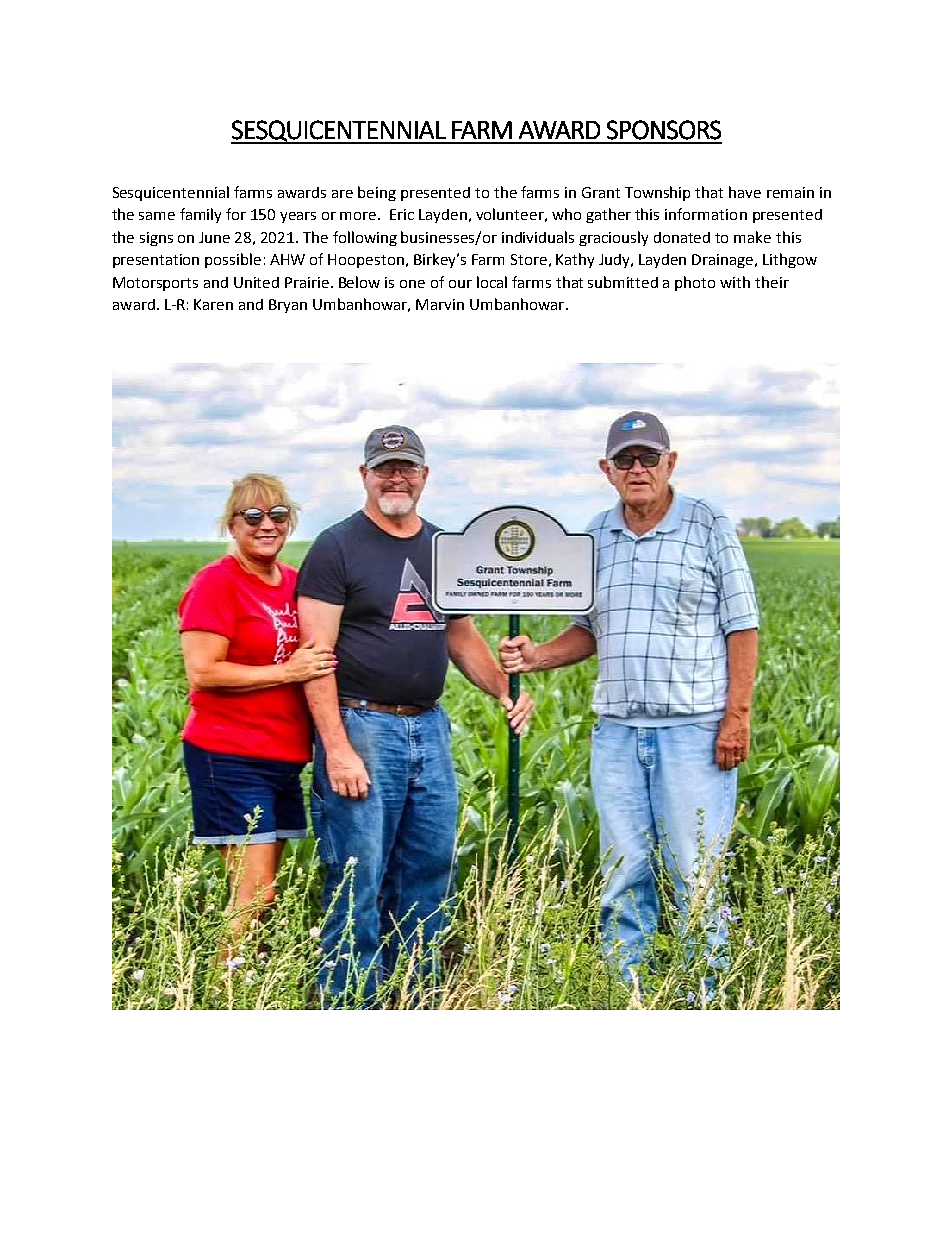 This page has height=1233, width=952. I want to click on make, so click(752, 237).
